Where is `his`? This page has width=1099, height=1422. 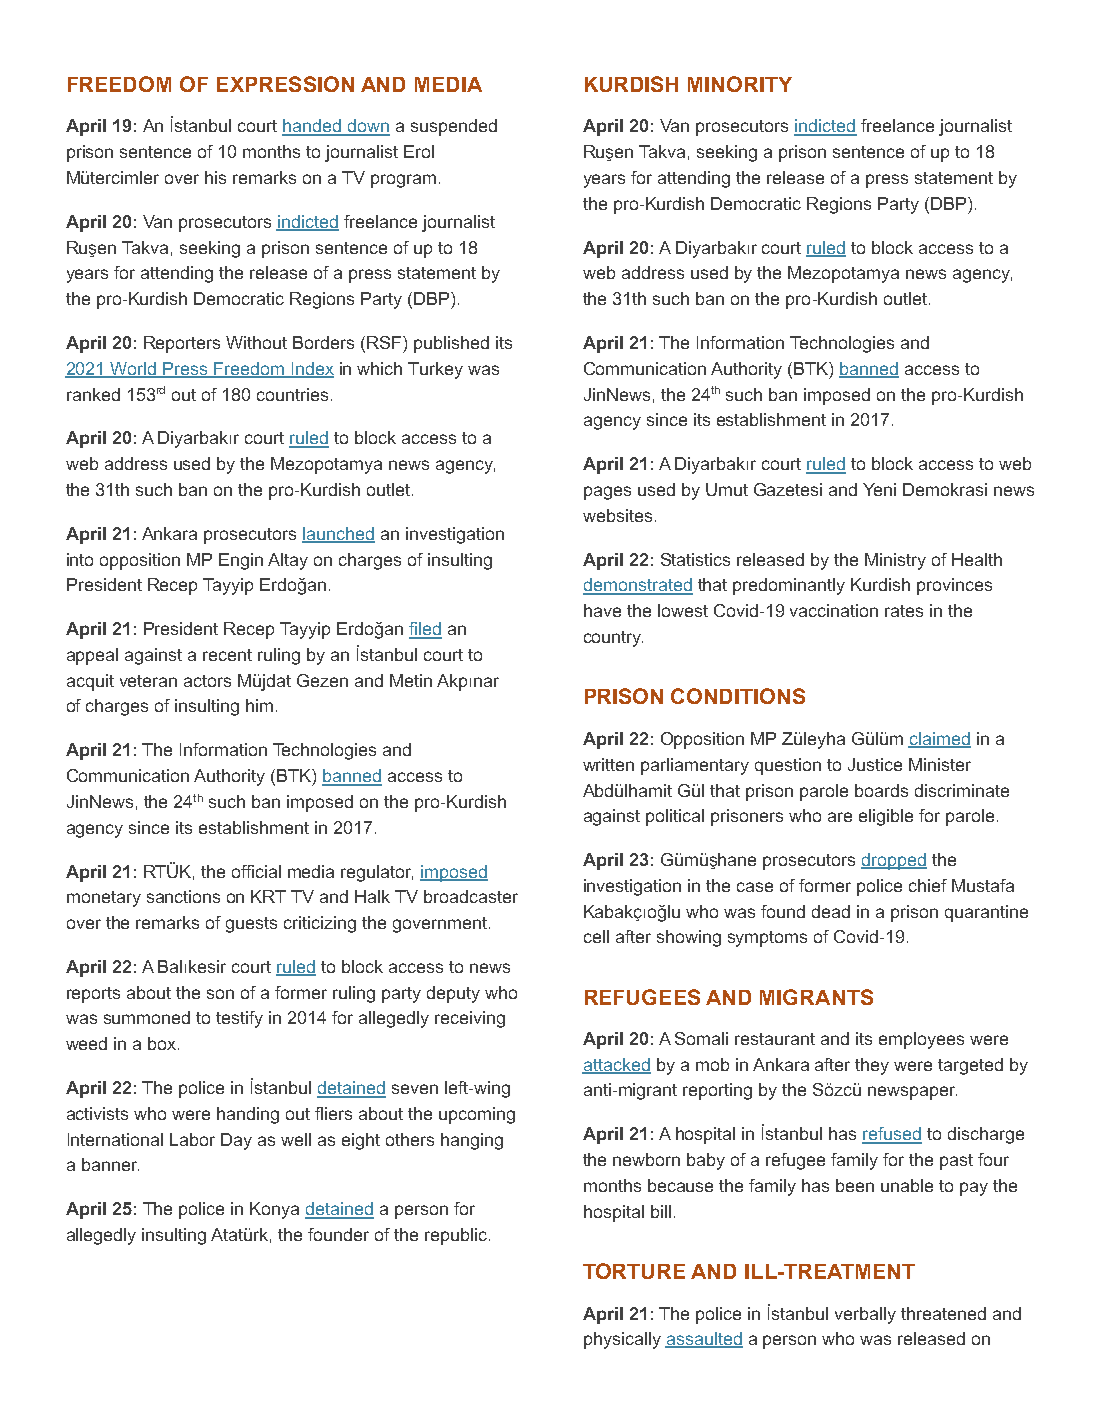 his is located at coordinates (215, 177).
